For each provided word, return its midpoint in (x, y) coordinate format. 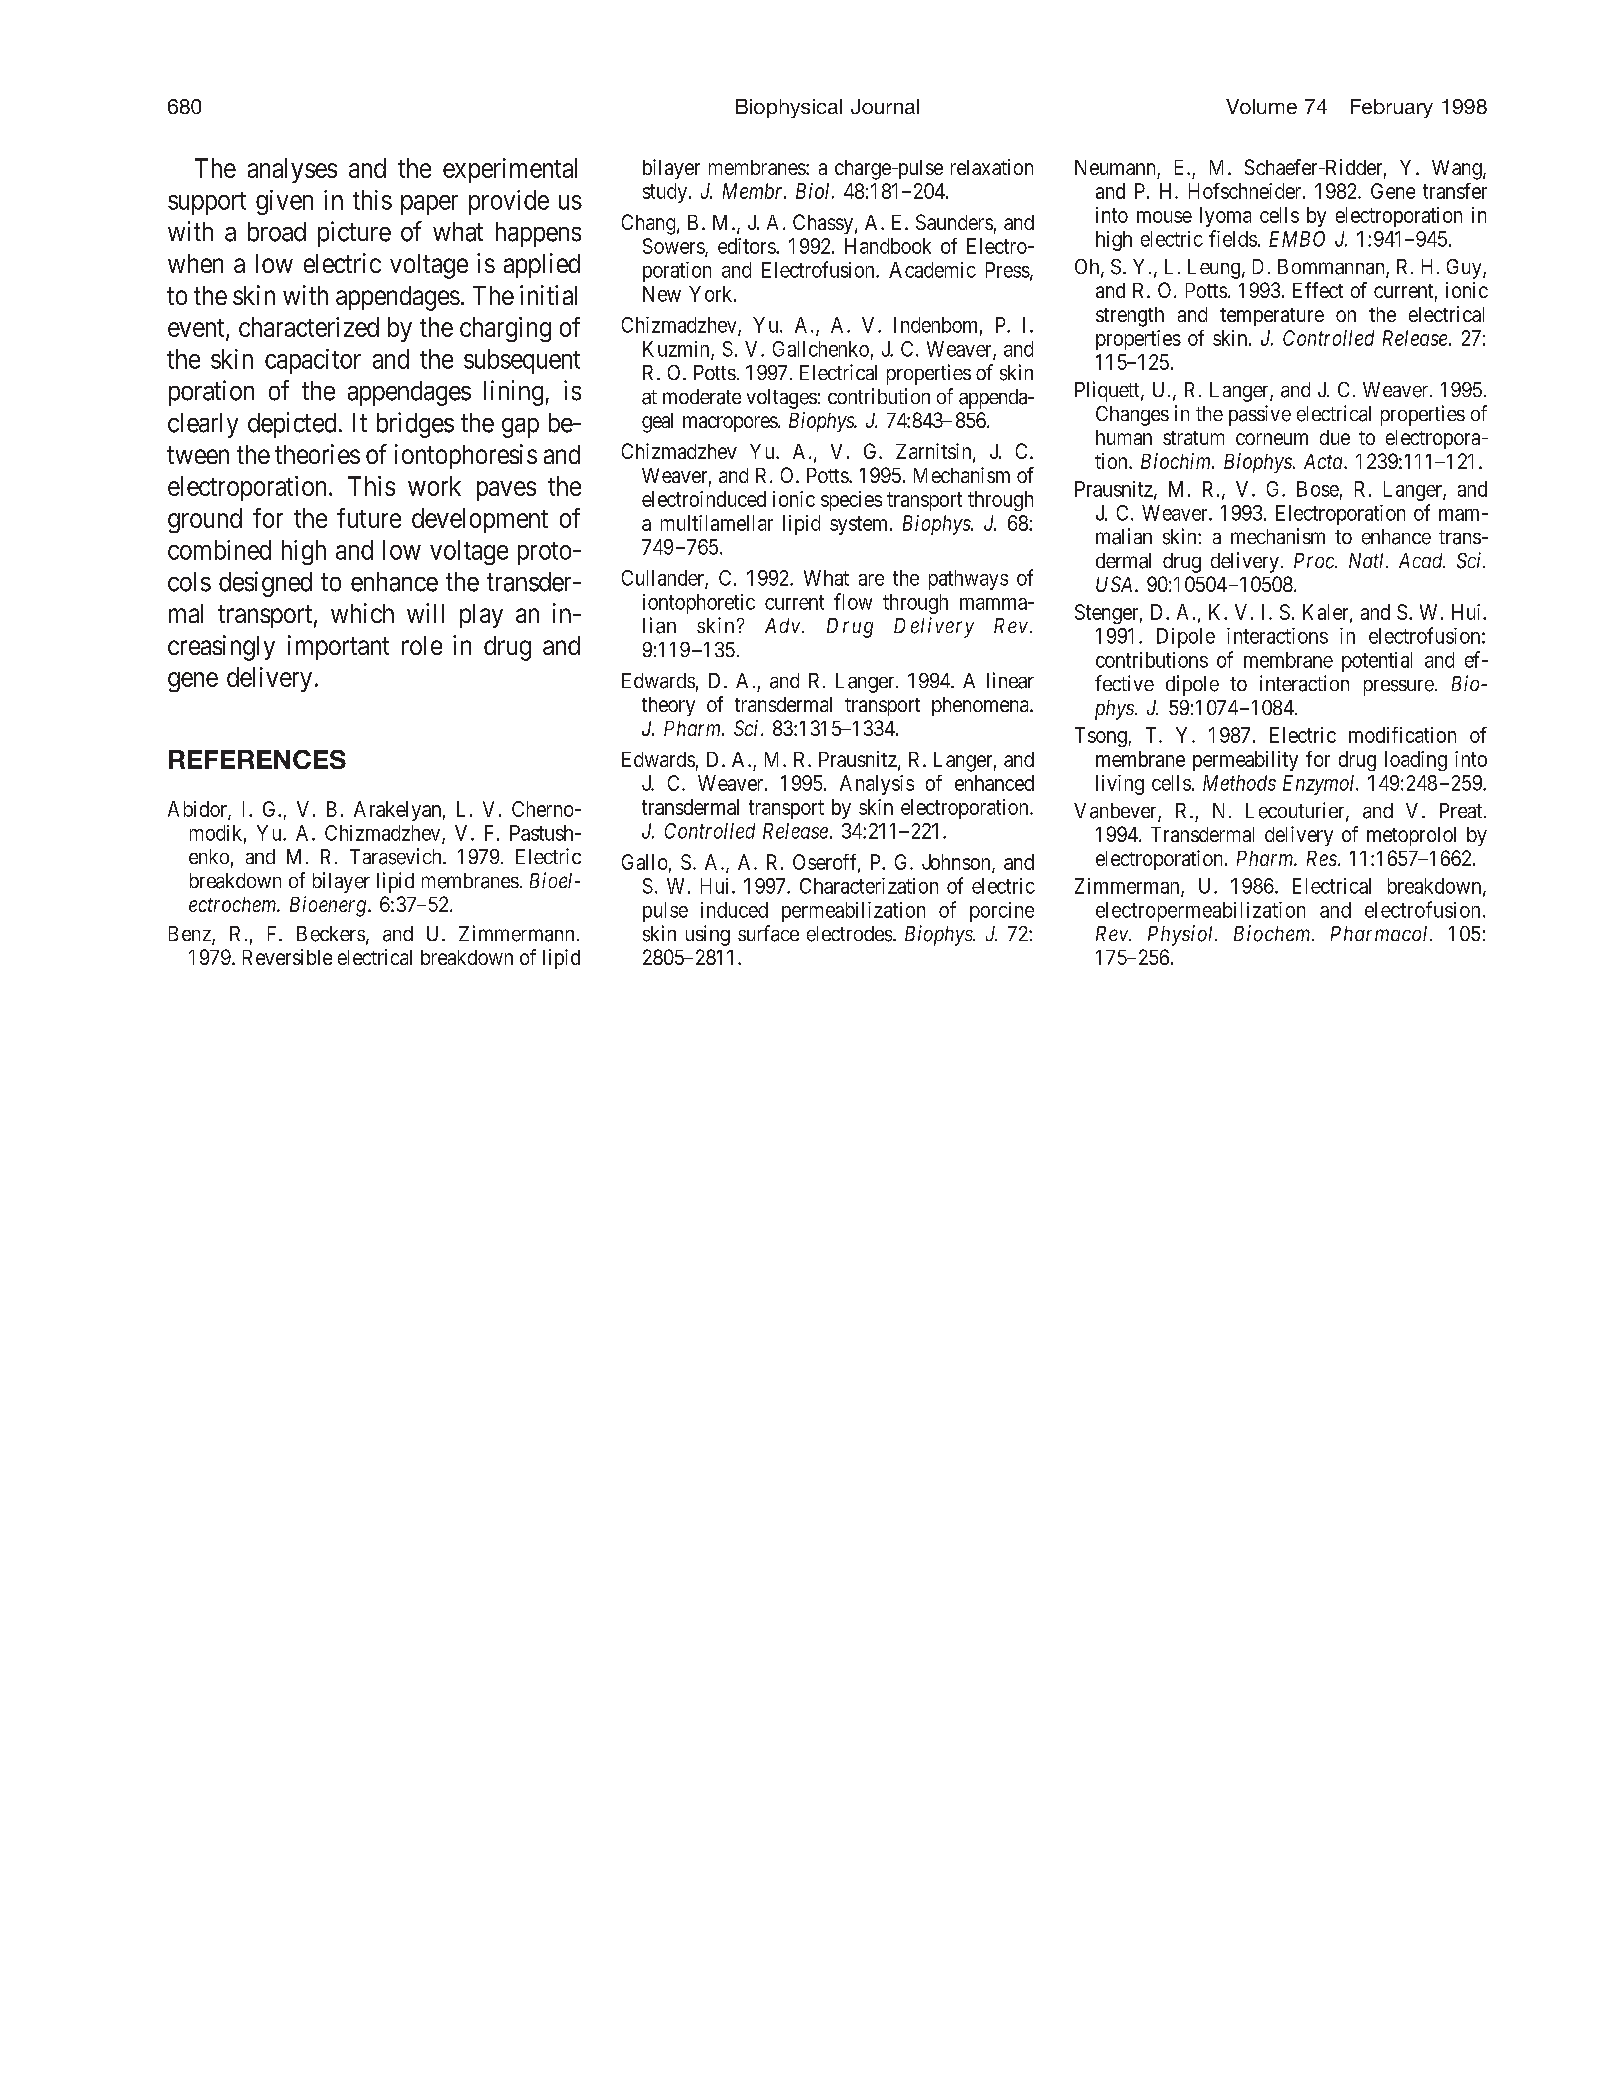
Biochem (1273, 933)
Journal (885, 106)
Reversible (287, 957)
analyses (292, 170)
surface (768, 933)
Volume (1261, 106)
